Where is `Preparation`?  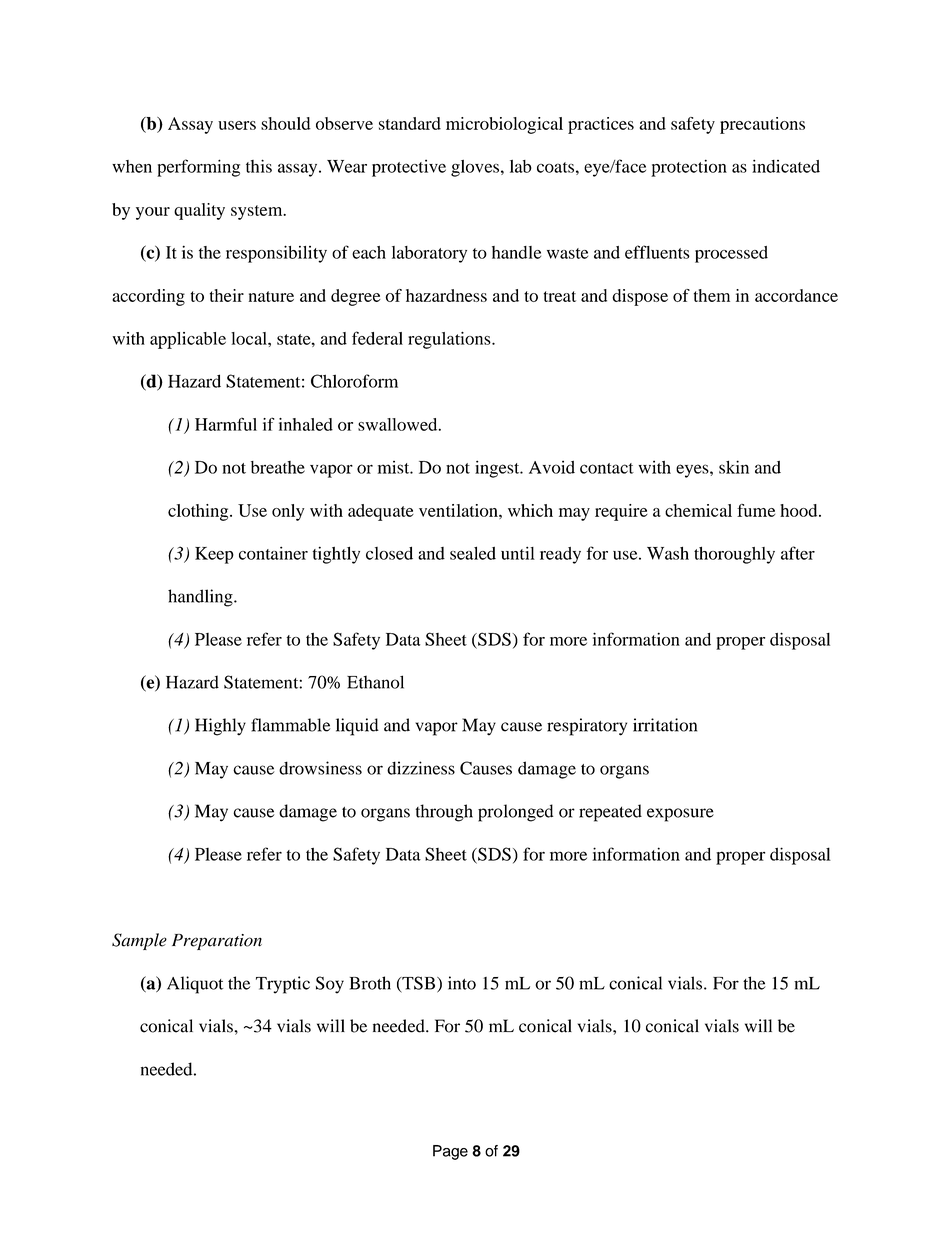 Preparation is located at coordinates (217, 942).
